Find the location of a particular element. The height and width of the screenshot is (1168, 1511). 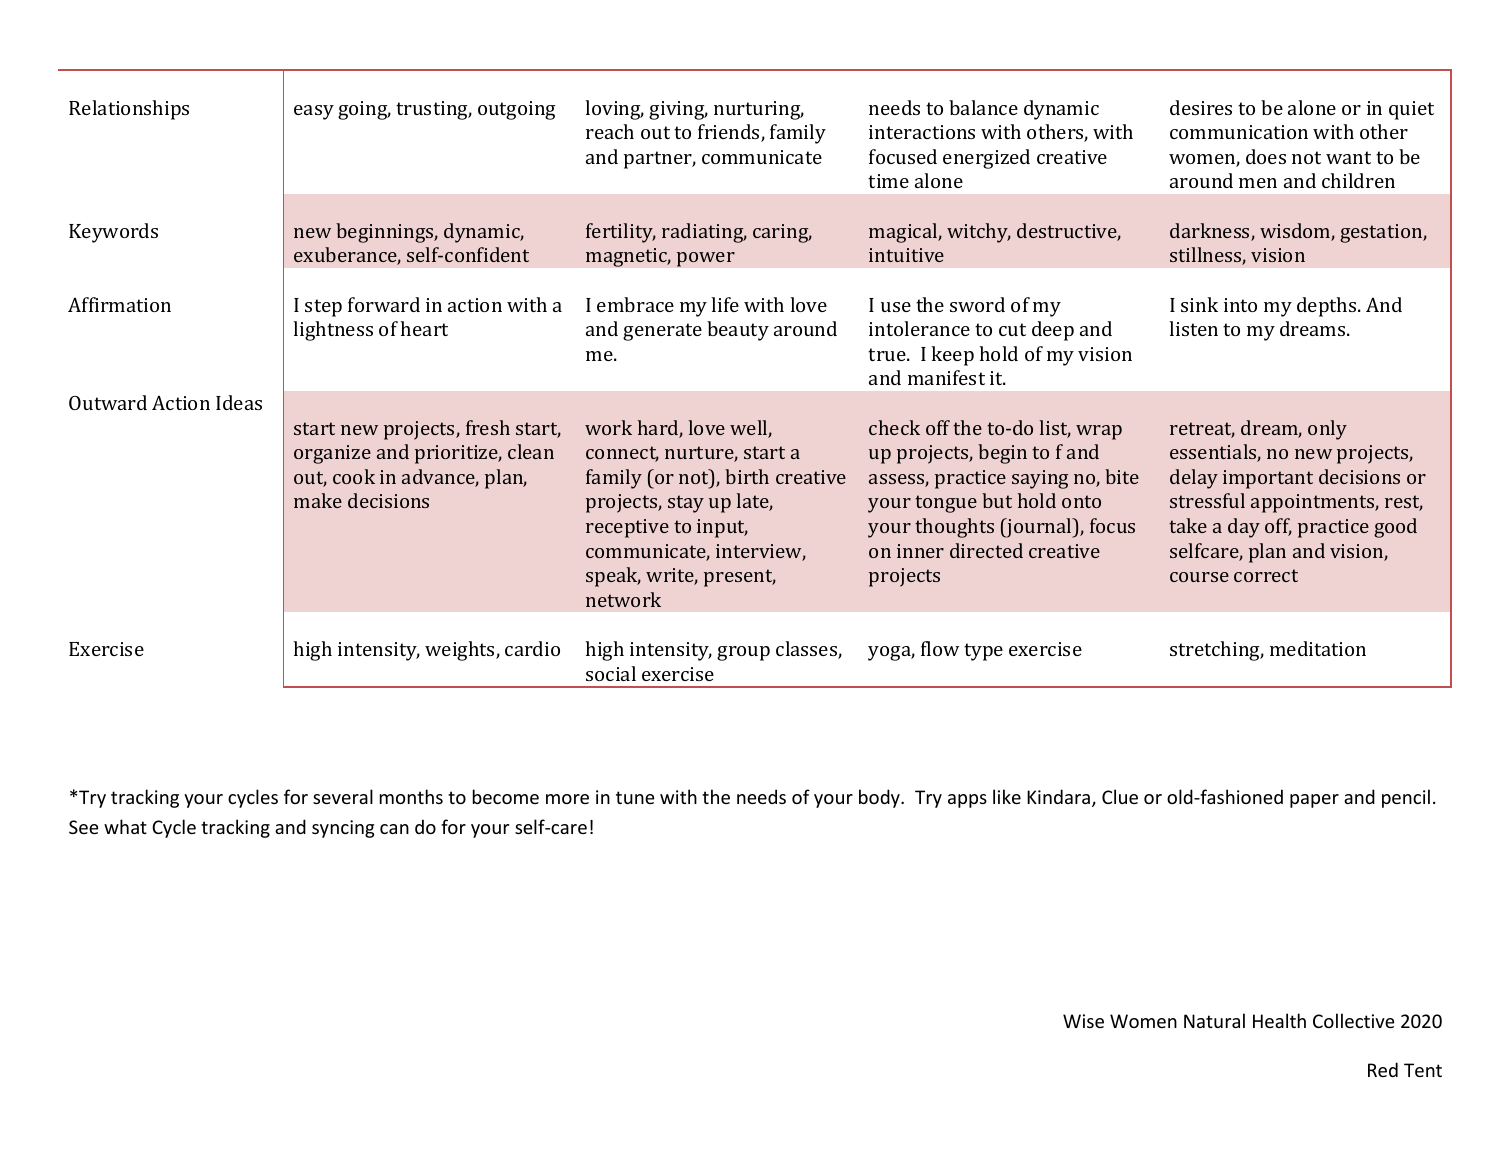

correct is located at coordinates (1266, 575).
